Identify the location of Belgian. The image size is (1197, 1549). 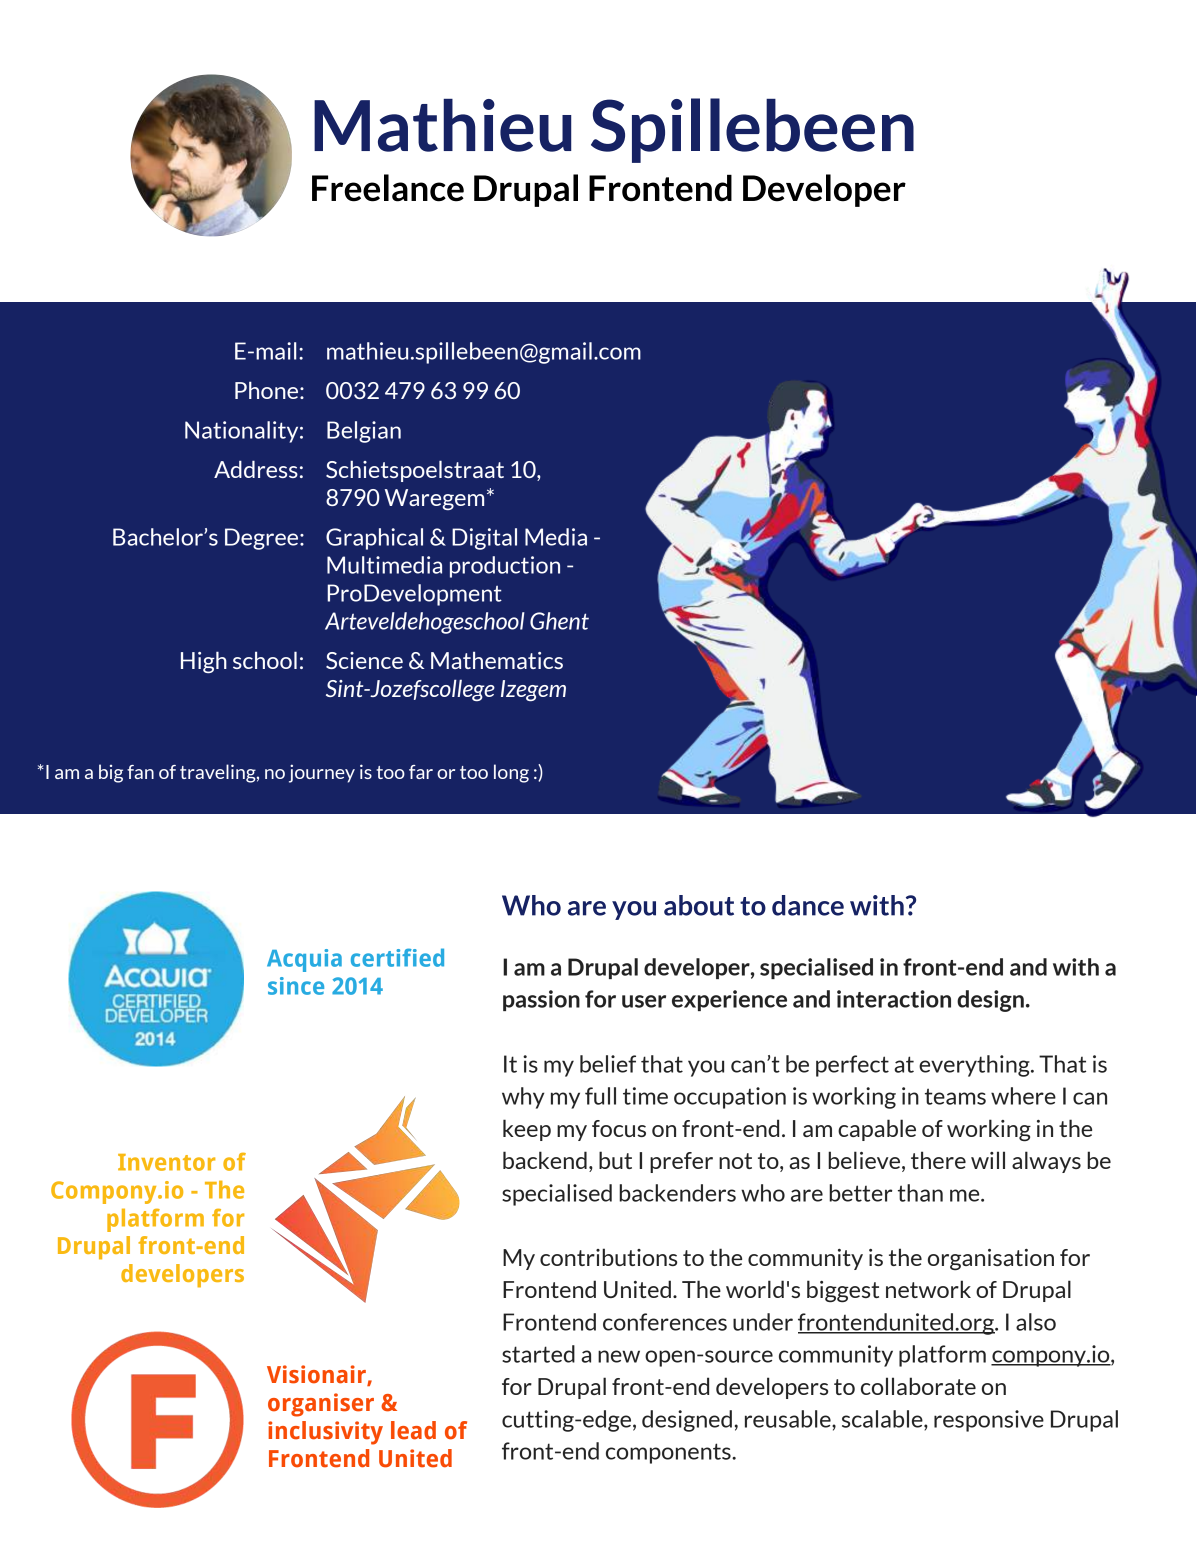
(364, 432).
